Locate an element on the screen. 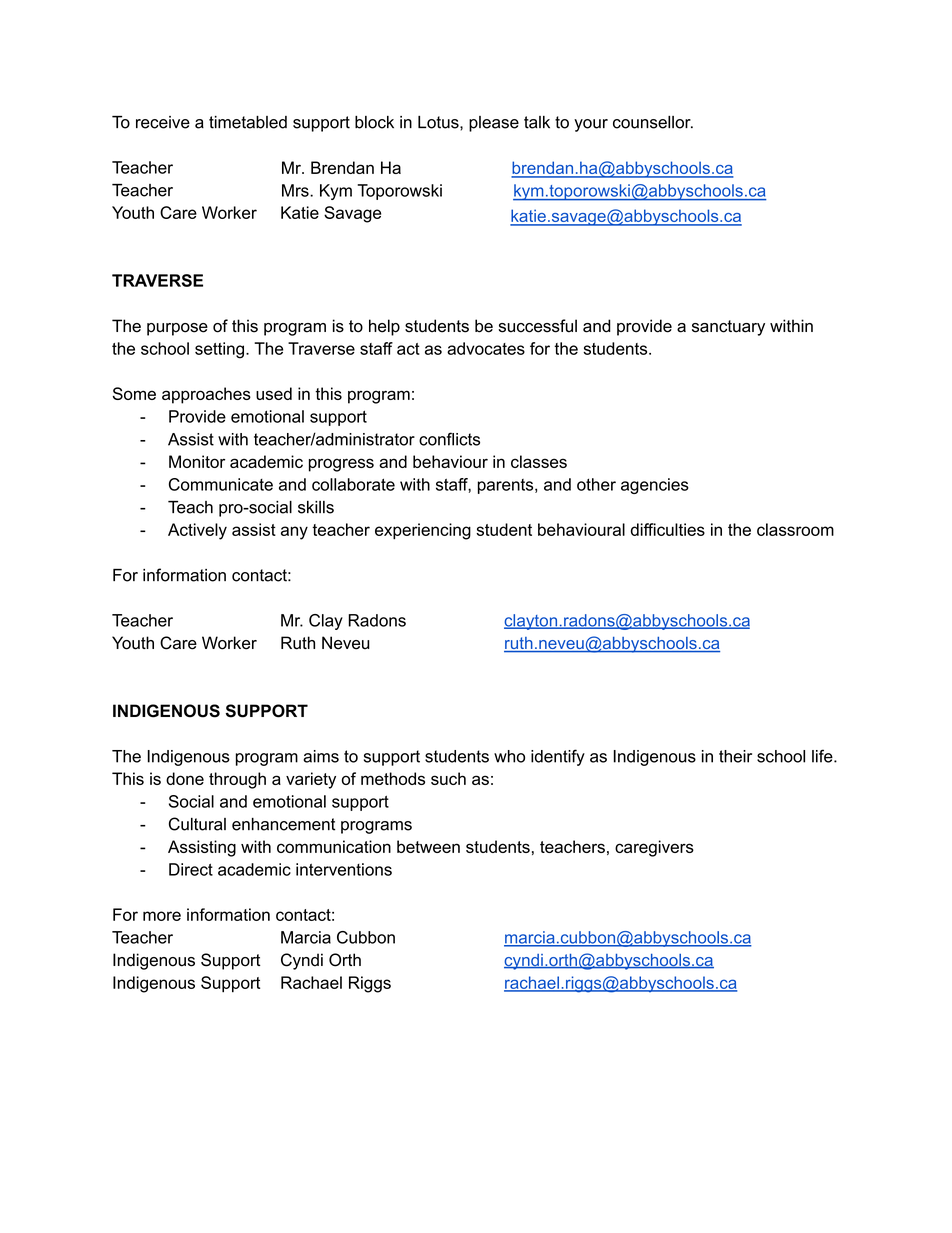 This screenshot has height=1233, width=952. counsellor is located at coordinates (653, 122).
